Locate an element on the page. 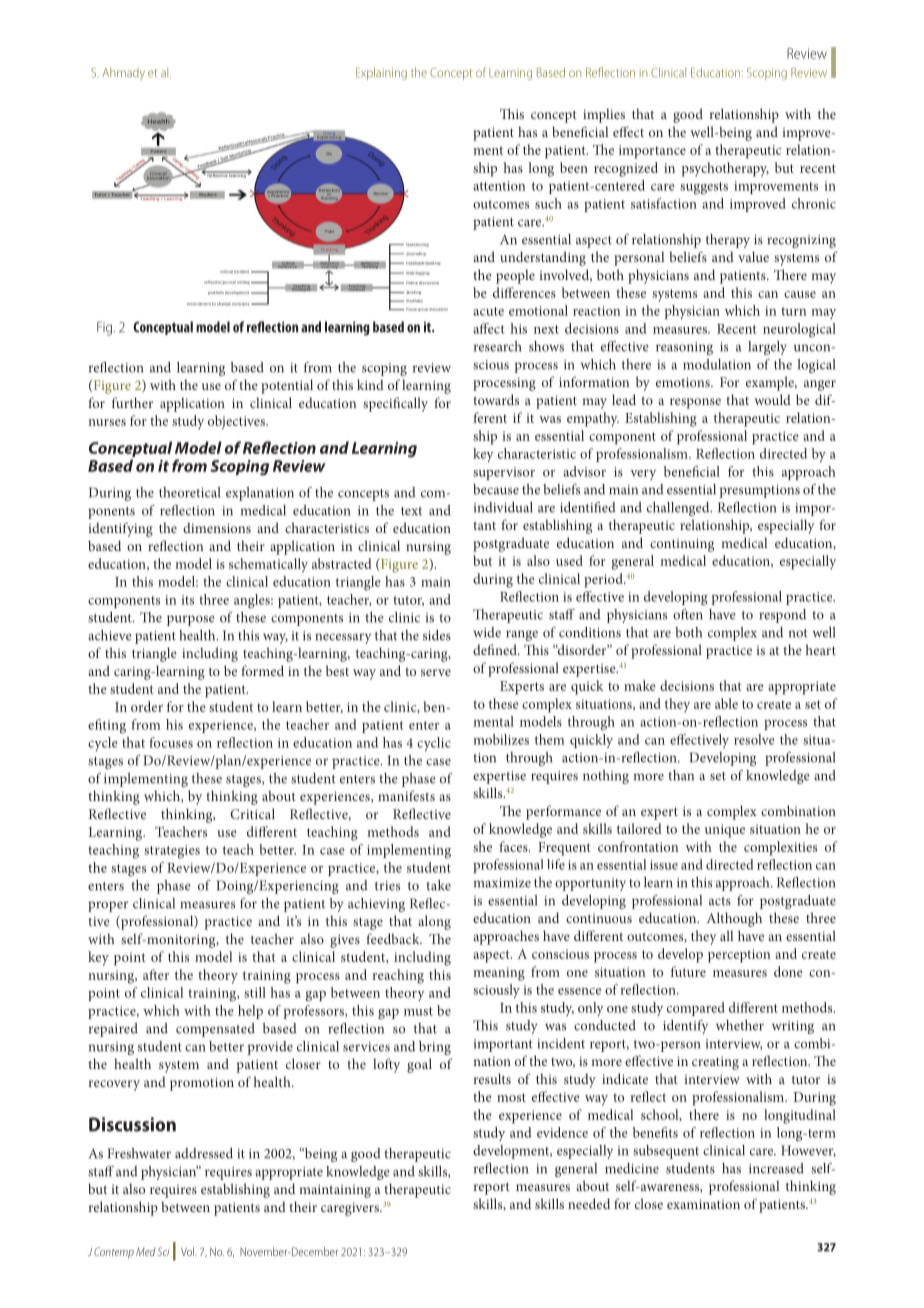 The image size is (924, 1308). resolve is located at coordinates (754, 739).
